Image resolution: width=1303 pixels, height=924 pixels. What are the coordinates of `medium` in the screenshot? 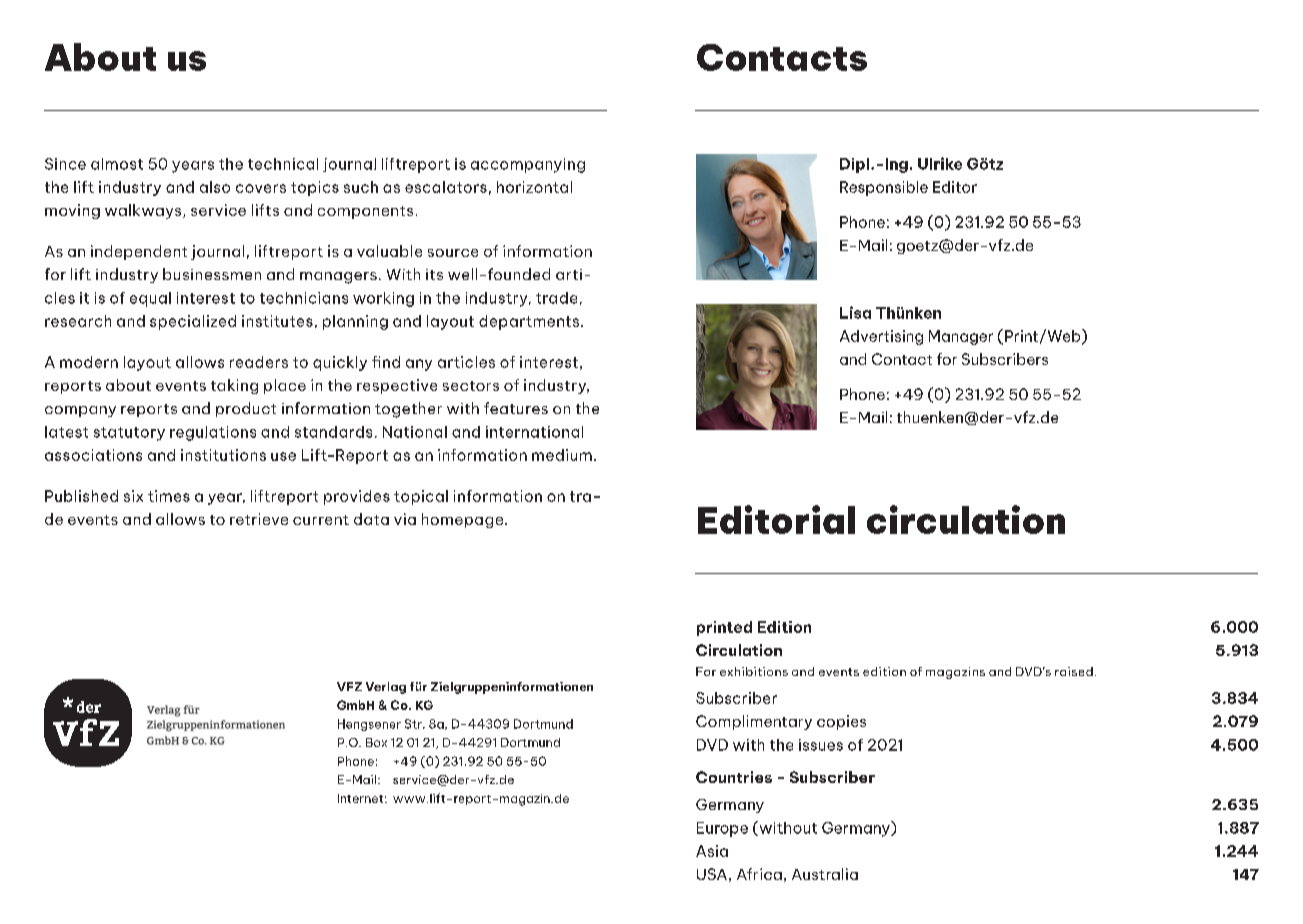 It's located at (562, 455).
